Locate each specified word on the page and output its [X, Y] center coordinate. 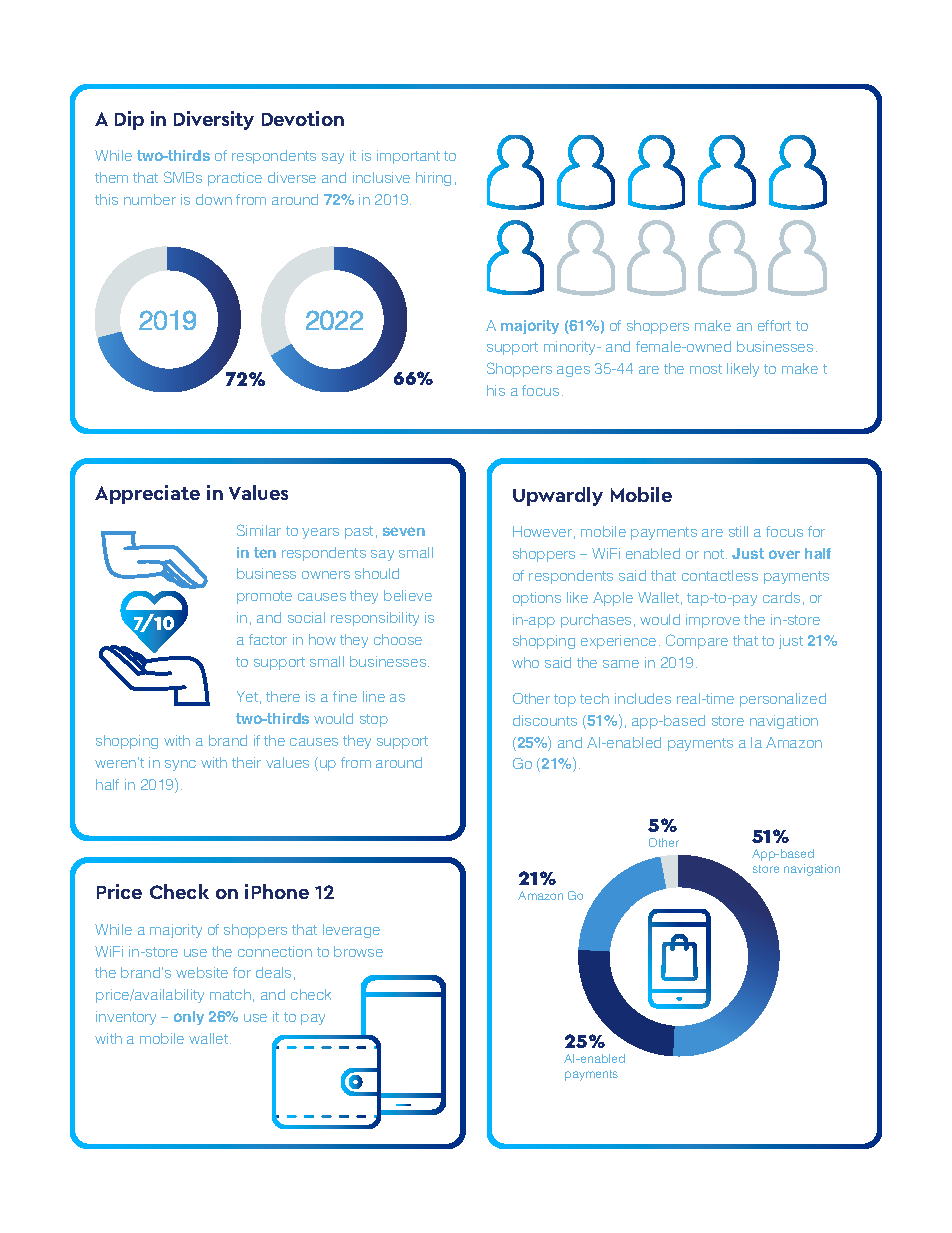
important [408, 157]
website [202, 972]
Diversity [214, 120]
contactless [720, 575]
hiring [433, 179]
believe [408, 595]
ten [265, 552]
